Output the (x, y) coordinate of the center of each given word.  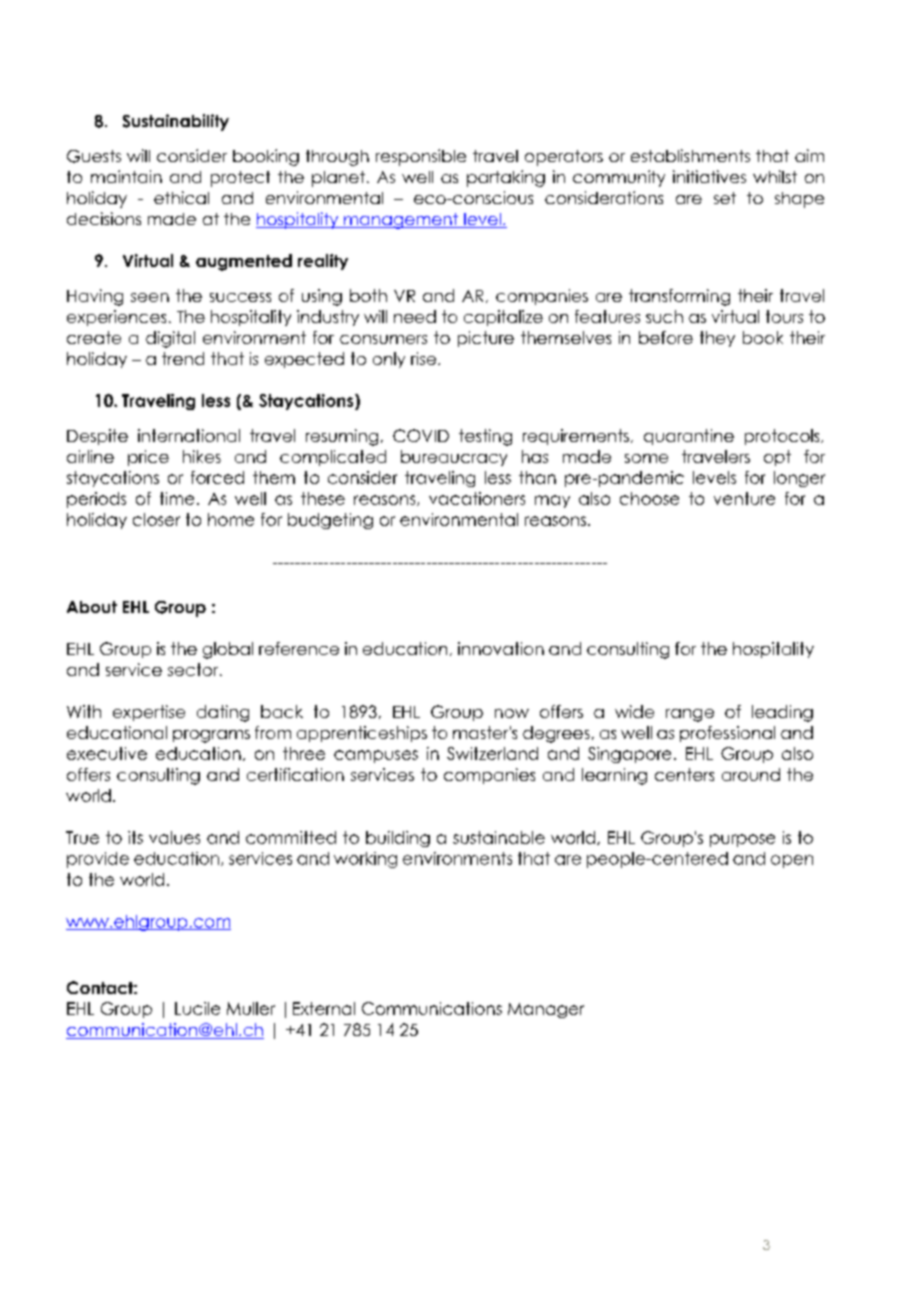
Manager (546, 1010)
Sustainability (176, 122)
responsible (421, 157)
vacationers (477, 498)
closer (156, 519)
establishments (690, 155)
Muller (251, 1008)
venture (744, 498)
